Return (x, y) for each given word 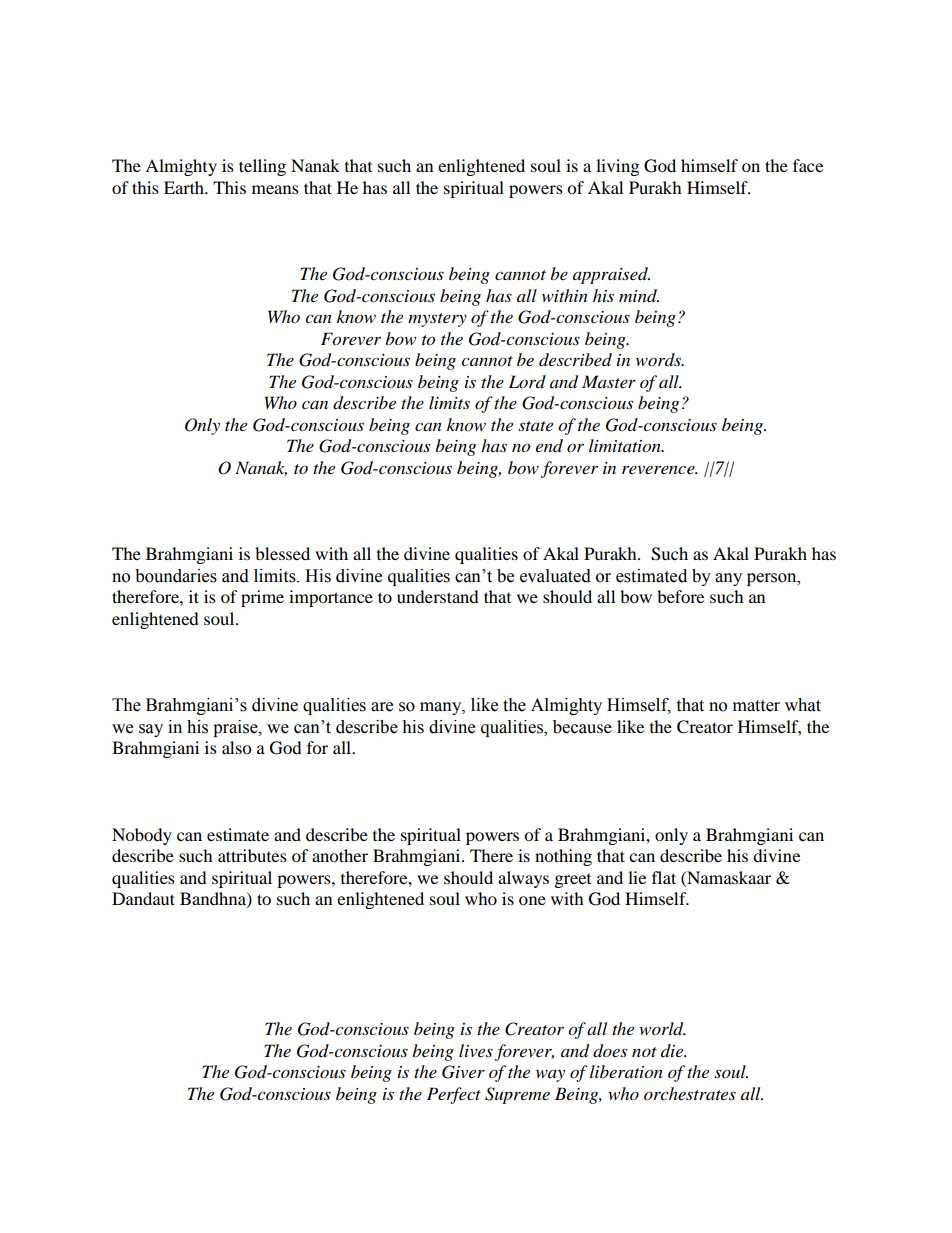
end (549, 446)
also (236, 747)
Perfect (454, 1095)
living (617, 167)
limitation (626, 446)
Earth (185, 187)
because (582, 727)
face (808, 165)
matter (756, 706)
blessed (282, 553)
